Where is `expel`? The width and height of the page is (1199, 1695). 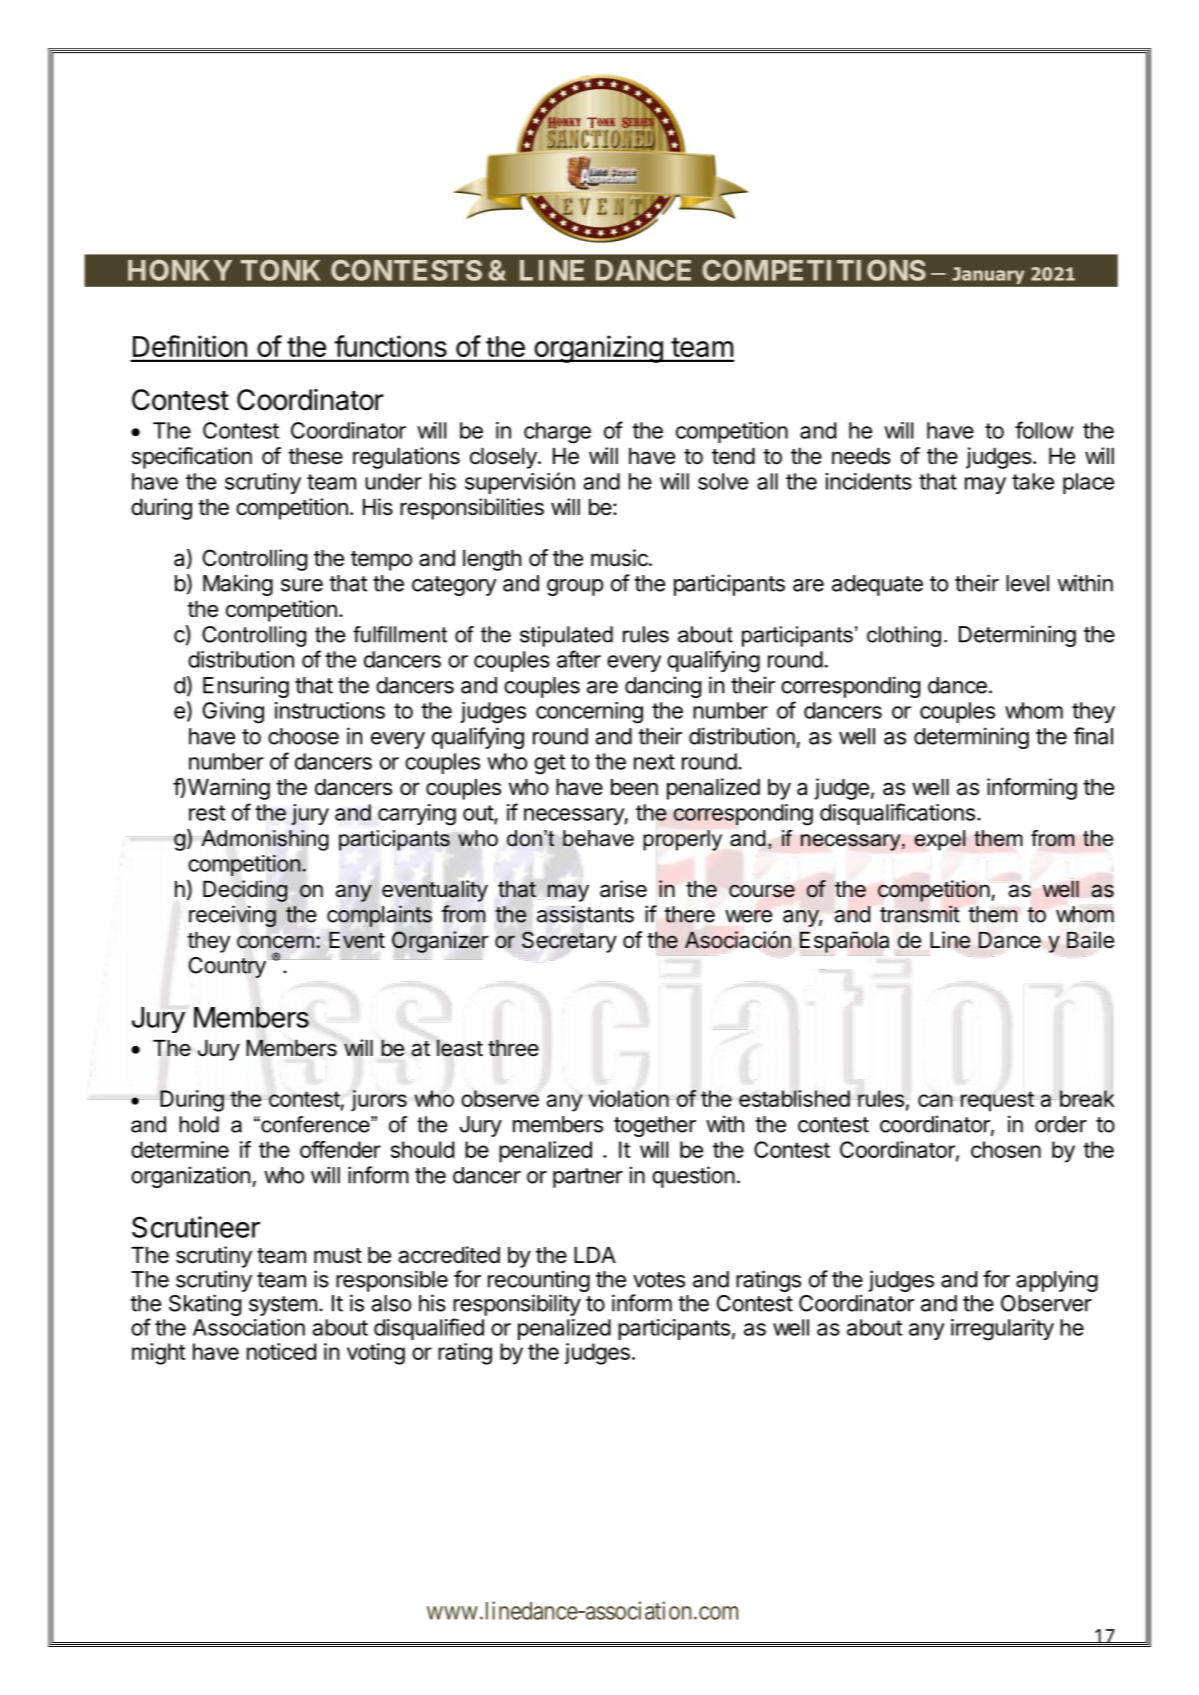
expel is located at coordinates (940, 840).
